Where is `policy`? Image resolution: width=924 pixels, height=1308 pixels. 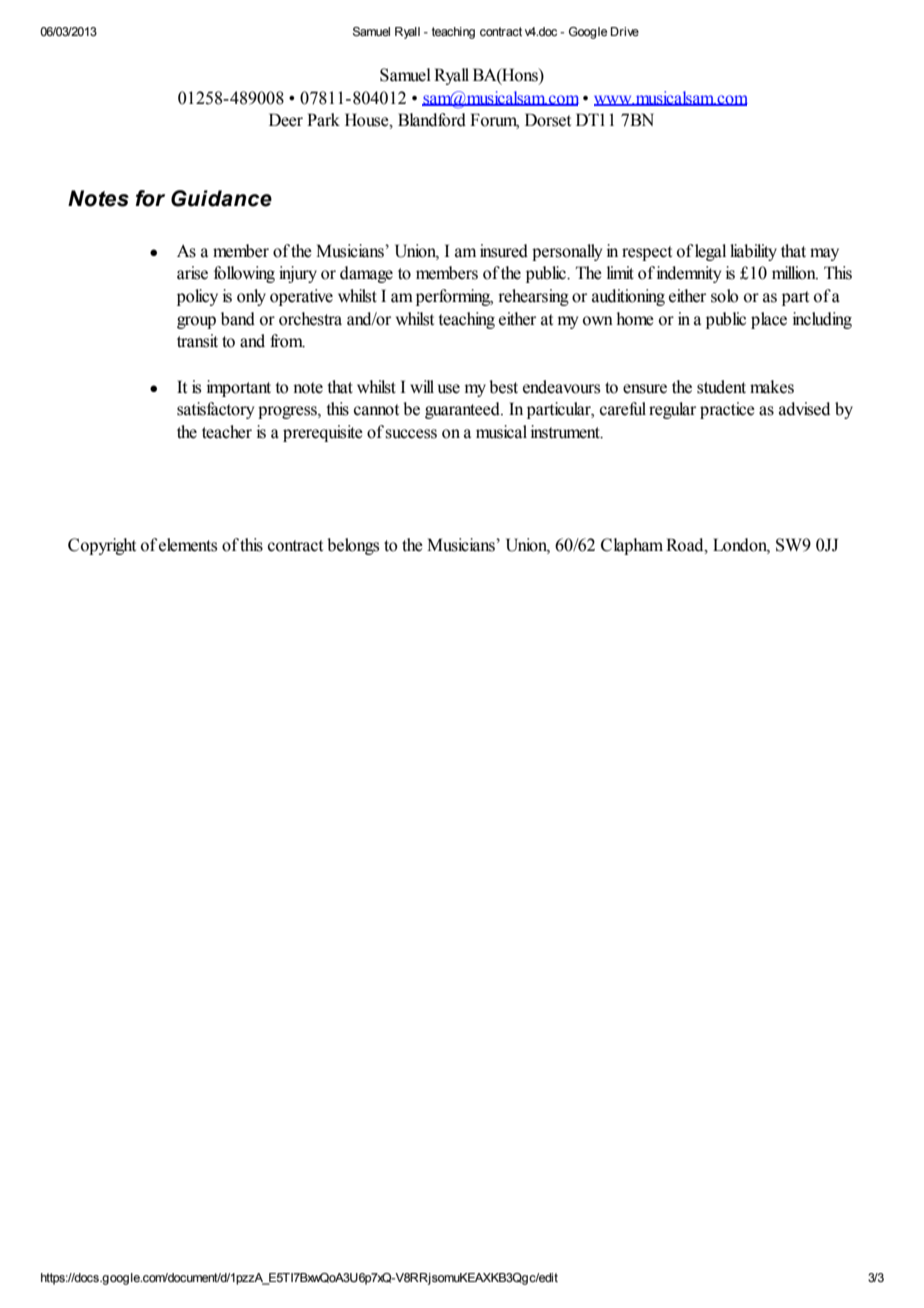 policy is located at coordinates (197, 297).
